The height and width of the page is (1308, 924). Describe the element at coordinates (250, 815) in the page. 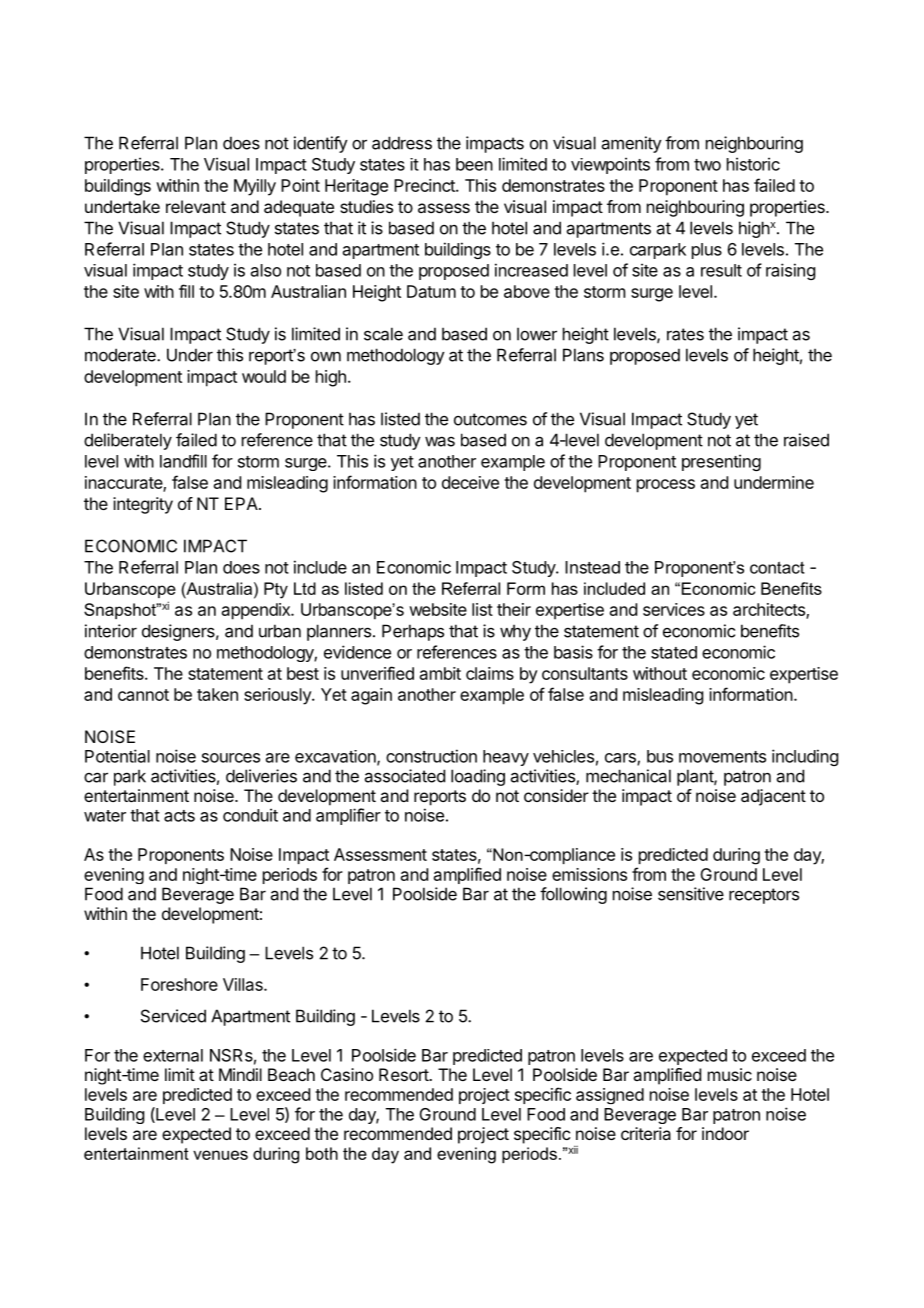

I see `conduit` at that location.
